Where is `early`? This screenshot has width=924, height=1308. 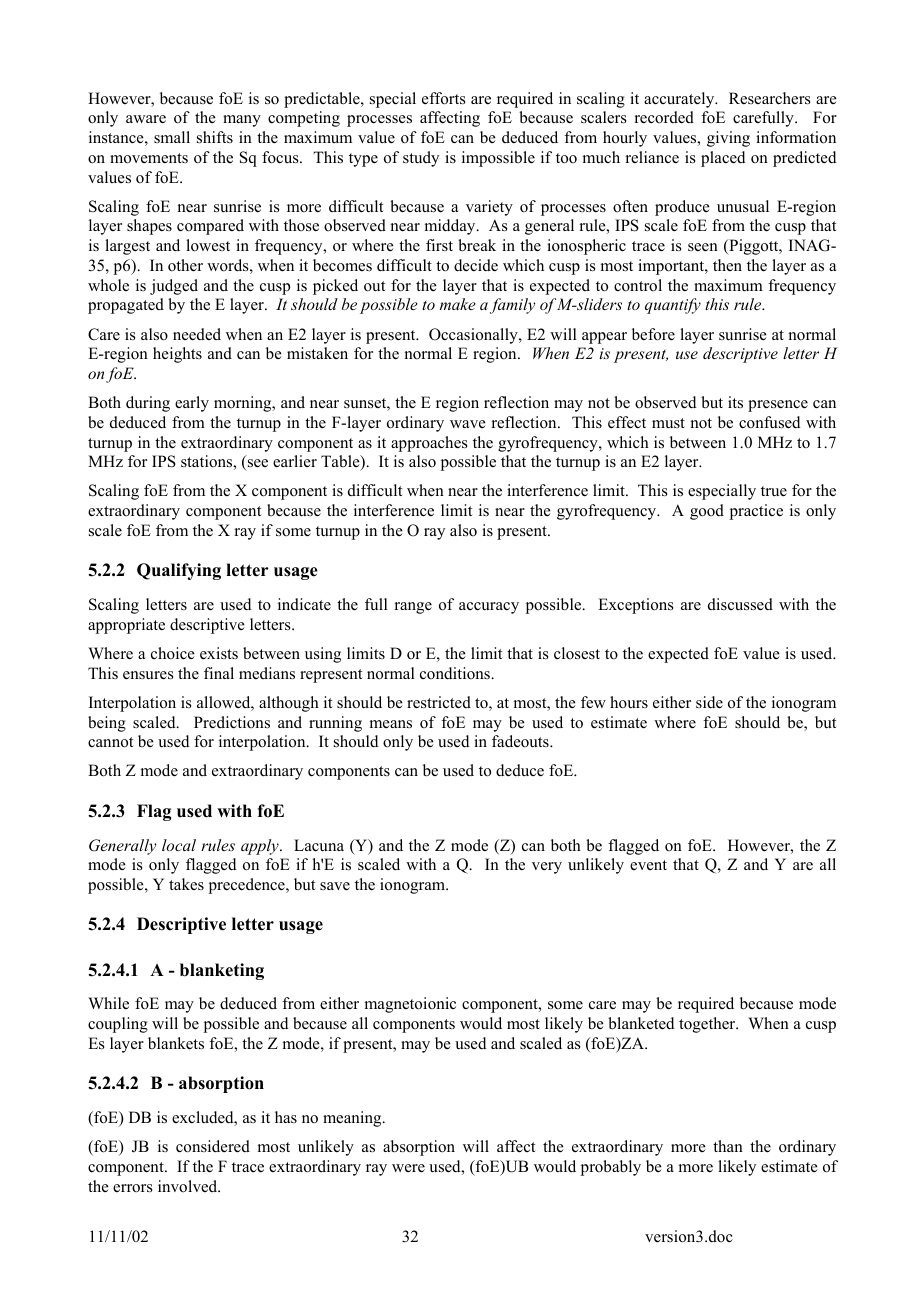
early is located at coordinates (192, 404).
